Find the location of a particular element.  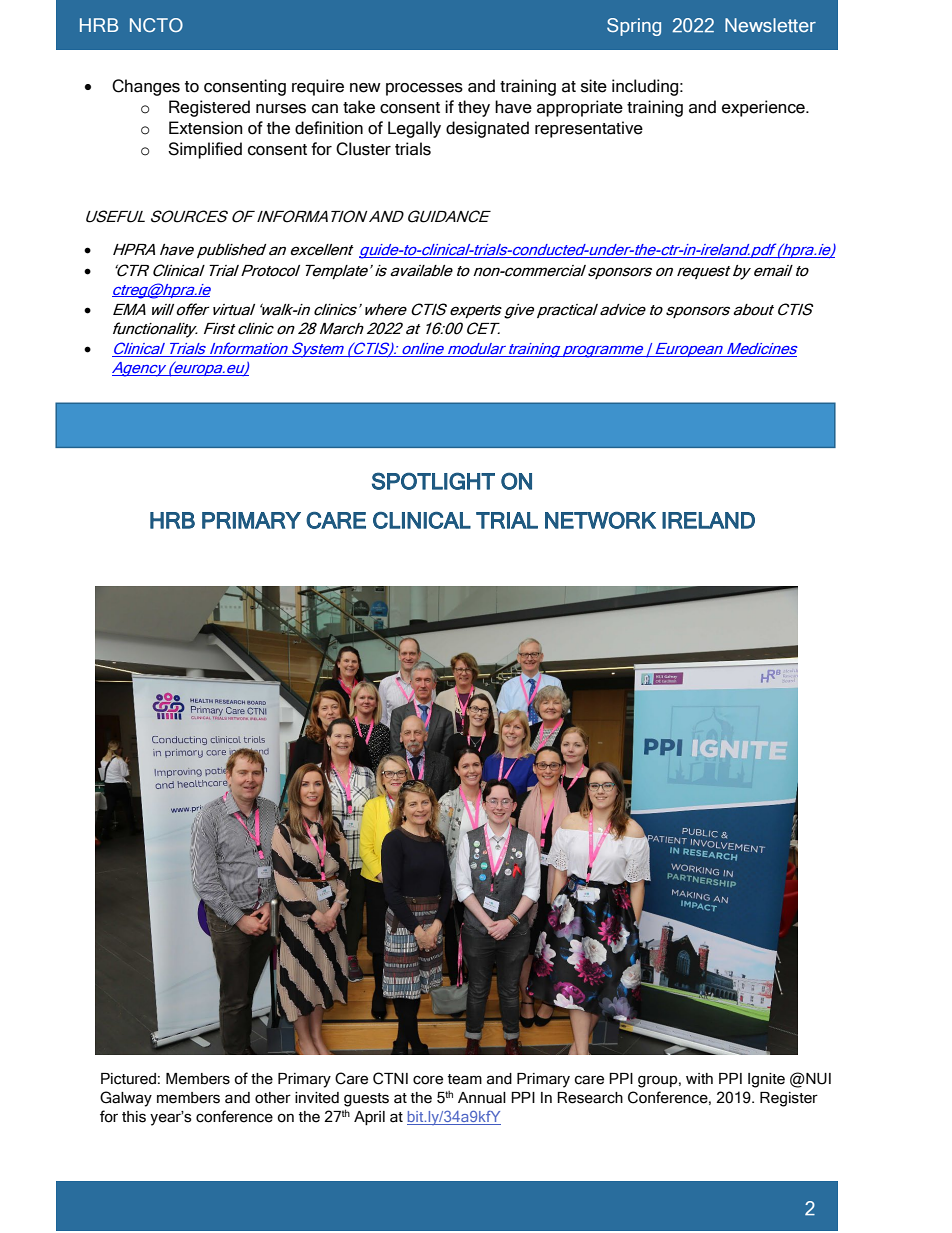

NETWORK is located at coordinates (600, 520).
